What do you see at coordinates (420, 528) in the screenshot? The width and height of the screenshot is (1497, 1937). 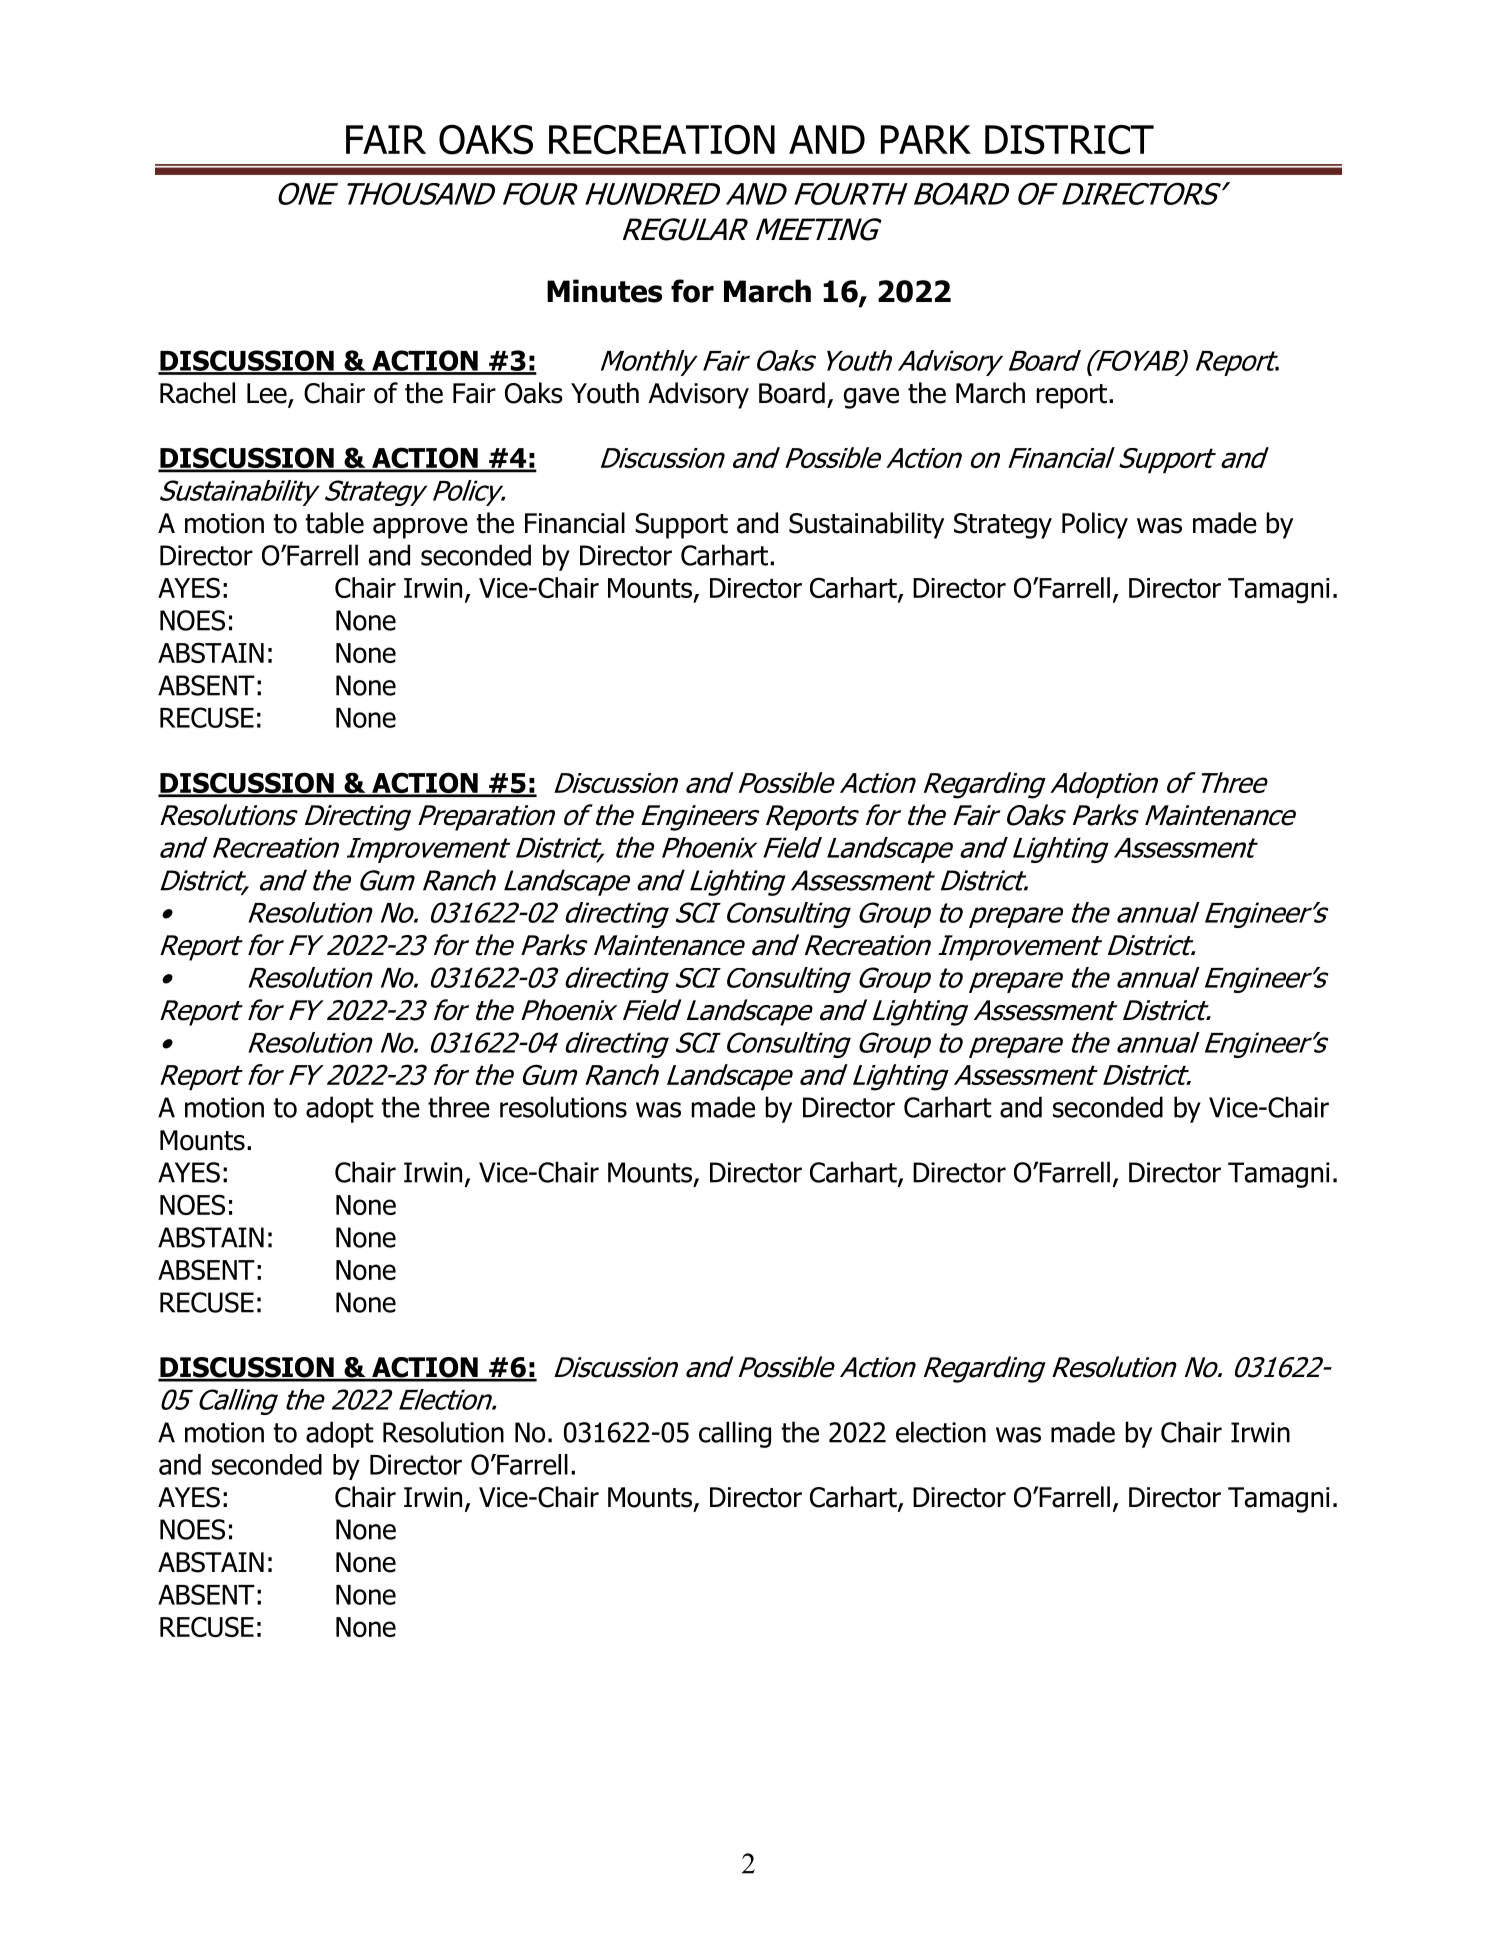 I see `approve` at bounding box center [420, 528].
